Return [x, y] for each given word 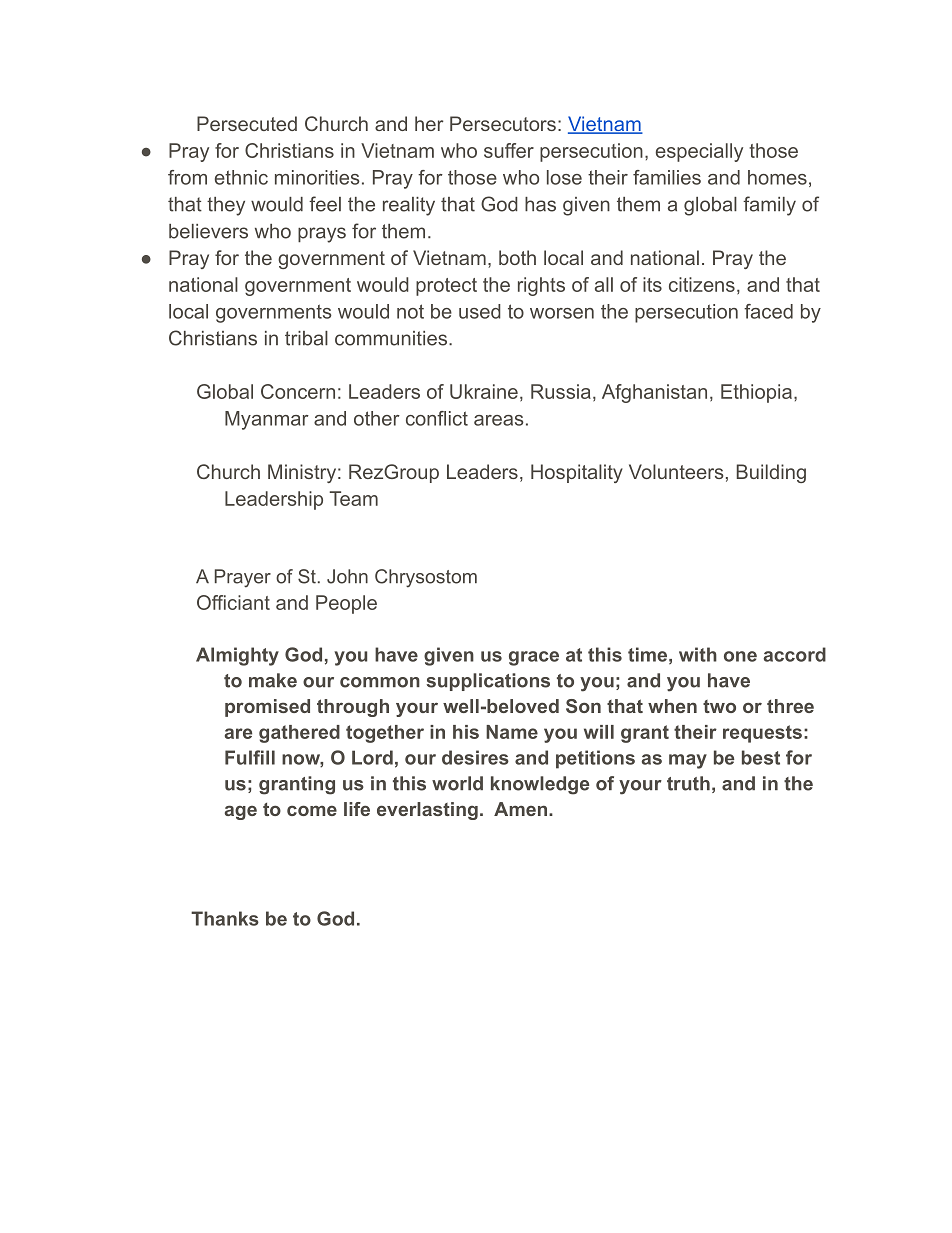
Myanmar [267, 420]
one [740, 656]
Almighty [237, 656]
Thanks [225, 918]
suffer [509, 150]
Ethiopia [756, 393]
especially [699, 152]
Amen [520, 809]
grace [534, 658]
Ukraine [484, 391]
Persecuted [247, 123]
